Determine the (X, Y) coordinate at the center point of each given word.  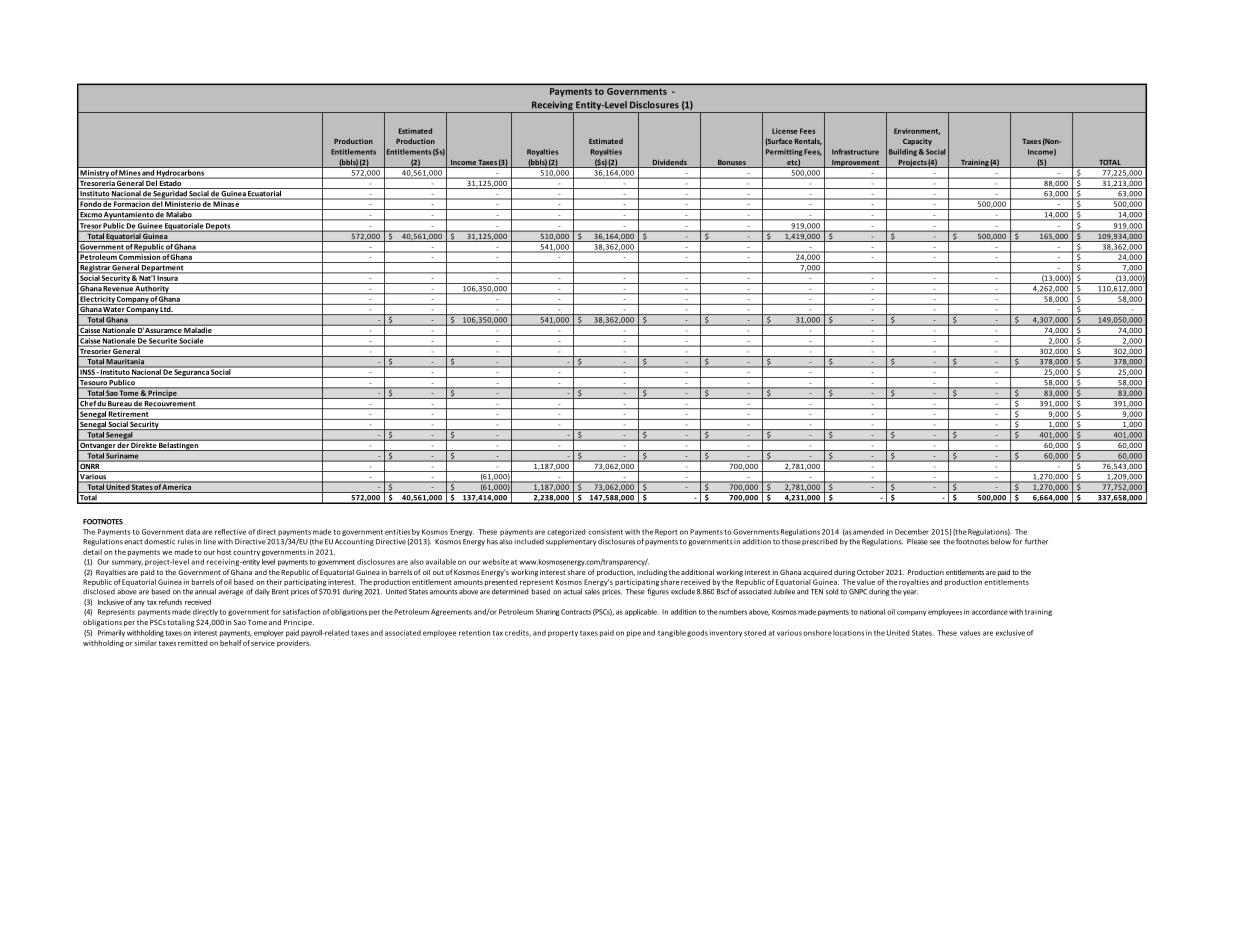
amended (868, 532)
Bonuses (731, 163)
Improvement (856, 163)
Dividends (669, 163)
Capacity (917, 142)
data (193, 532)
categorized (566, 532)
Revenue (118, 290)
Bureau (119, 405)
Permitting (784, 152)
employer (269, 633)
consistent (605, 532)
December (912, 532)
